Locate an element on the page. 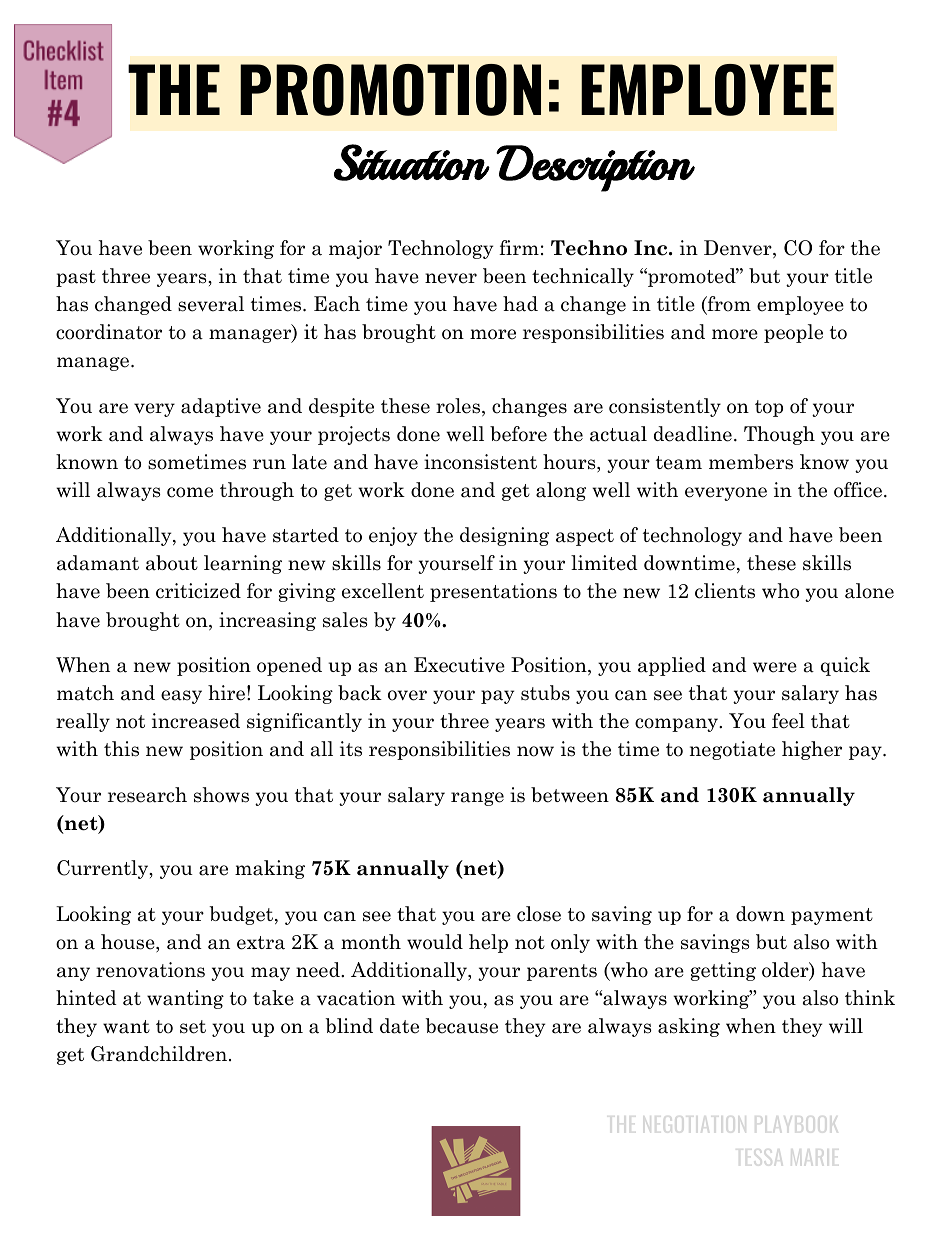 The width and height of the page is (952, 1233). PROMOTION is located at coordinates (390, 90).
